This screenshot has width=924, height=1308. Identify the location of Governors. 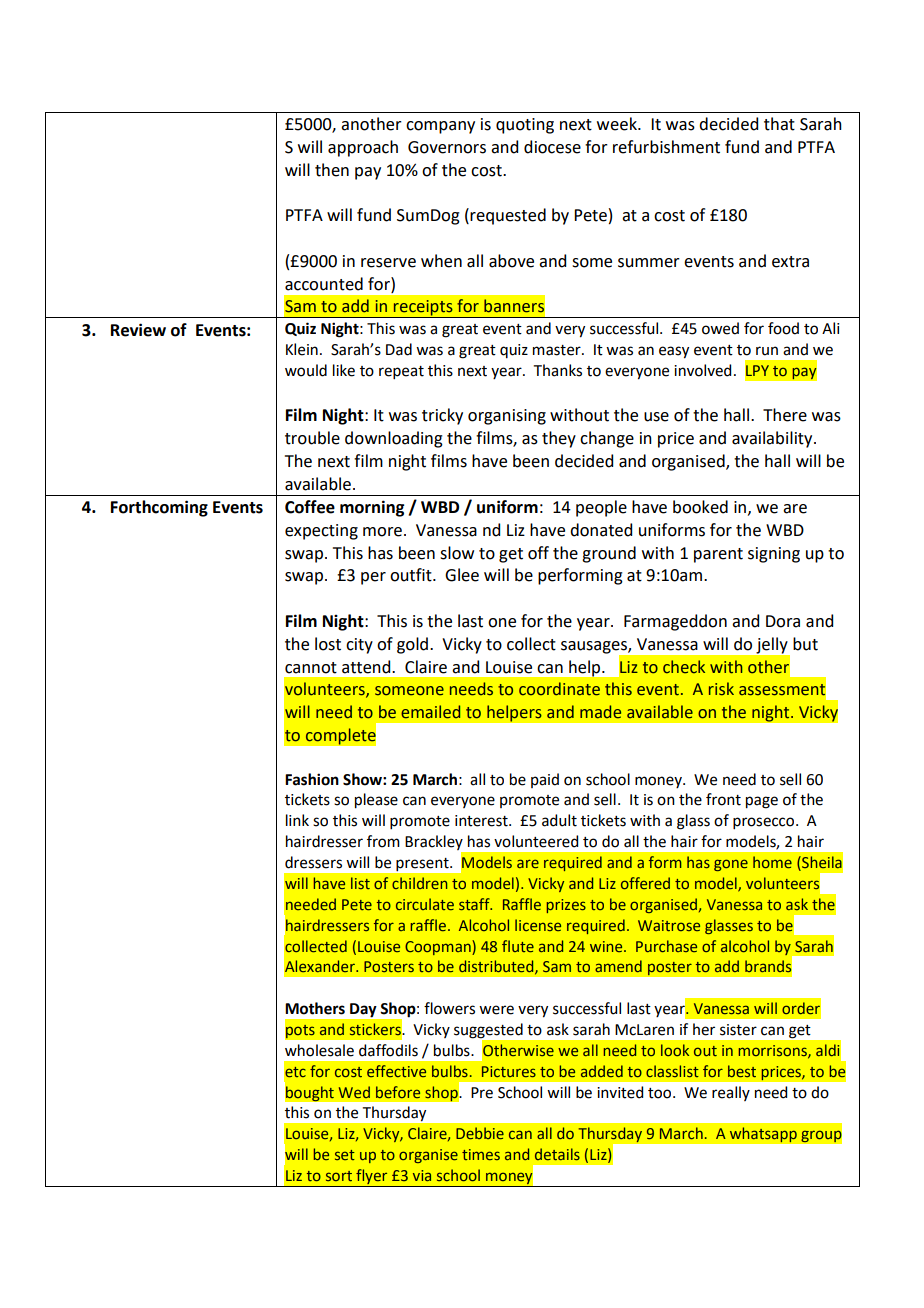
(447, 147).
